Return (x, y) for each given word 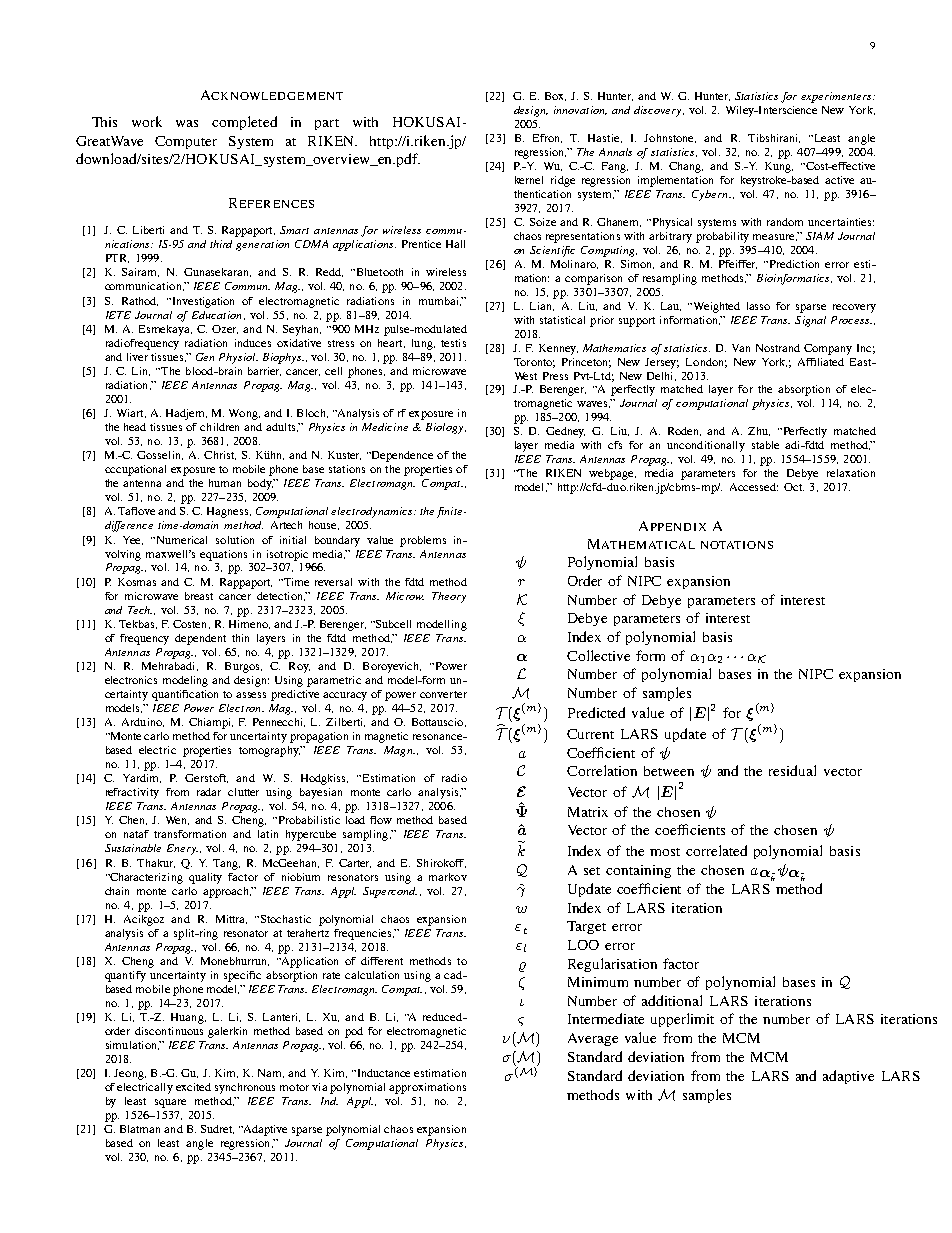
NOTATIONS (737, 545)
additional (672, 1000)
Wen (177, 820)
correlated (716, 850)
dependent (200, 639)
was (187, 123)
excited (193, 1087)
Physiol (238, 358)
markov (448, 877)
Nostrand (778, 348)
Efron (547, 138)
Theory (449, 597)
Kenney (558, 349)
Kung (779, 167)
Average (593, 1039)
